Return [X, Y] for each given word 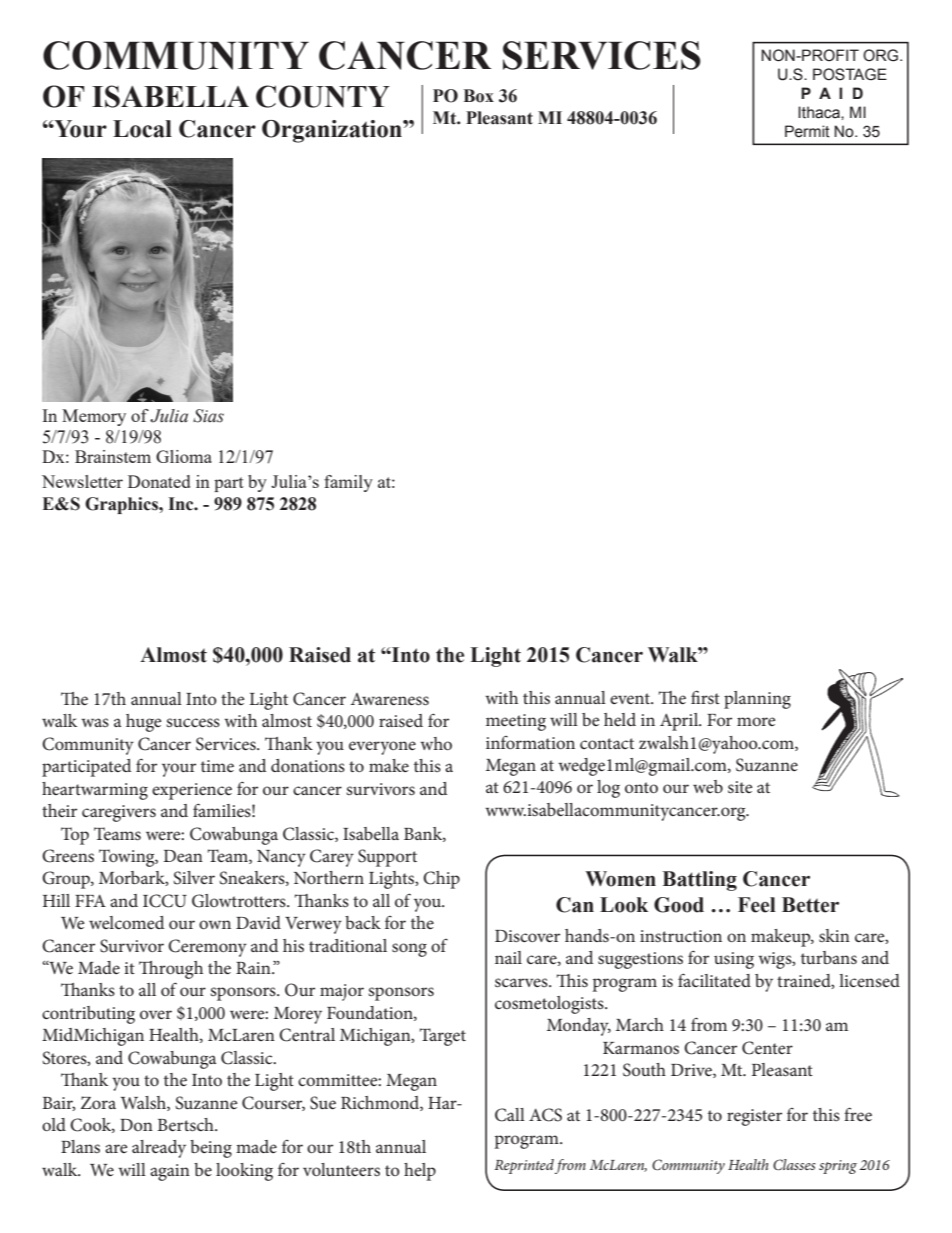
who [436, 743]
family [348, 483]
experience [192, 791]
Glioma [184, 456]
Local [142, 129]
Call [510, 1115]
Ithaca [820, 112]
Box [478, 96]
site [740, 787]
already [159, 1149]
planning [757, 700]
